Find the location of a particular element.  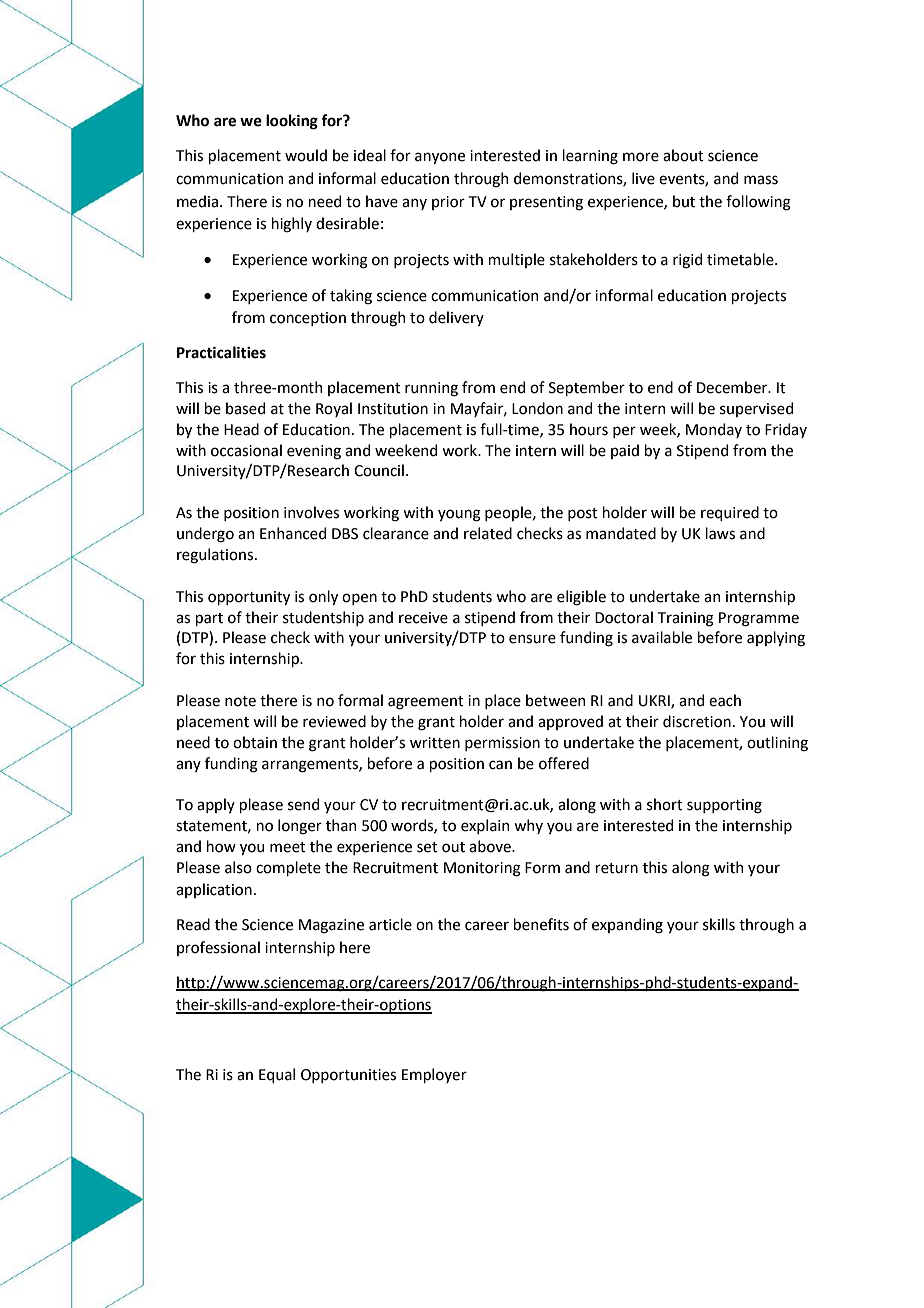

London is located at coordinates (537, 408).
